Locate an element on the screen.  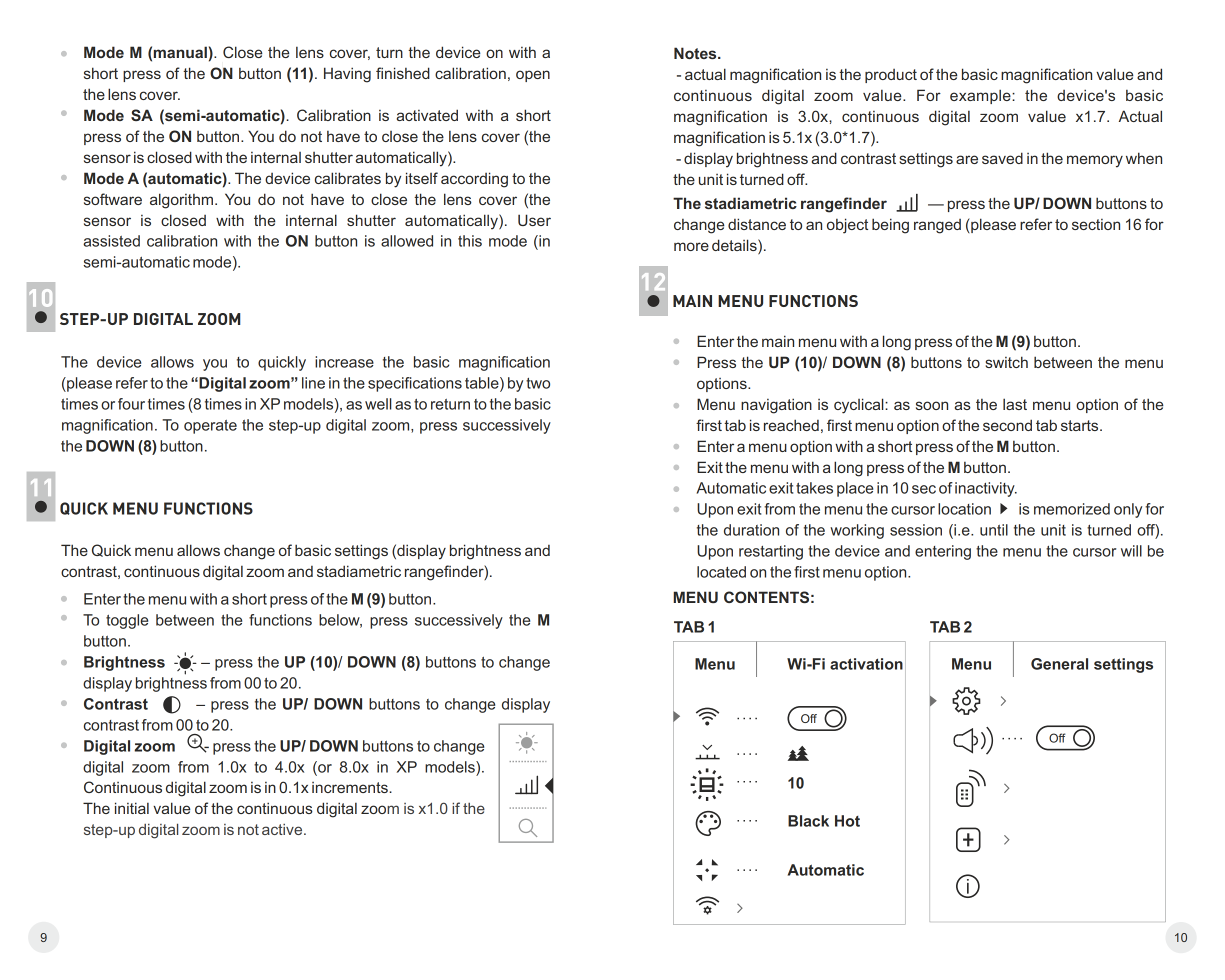
increase is located at coordinates (344, 362).
